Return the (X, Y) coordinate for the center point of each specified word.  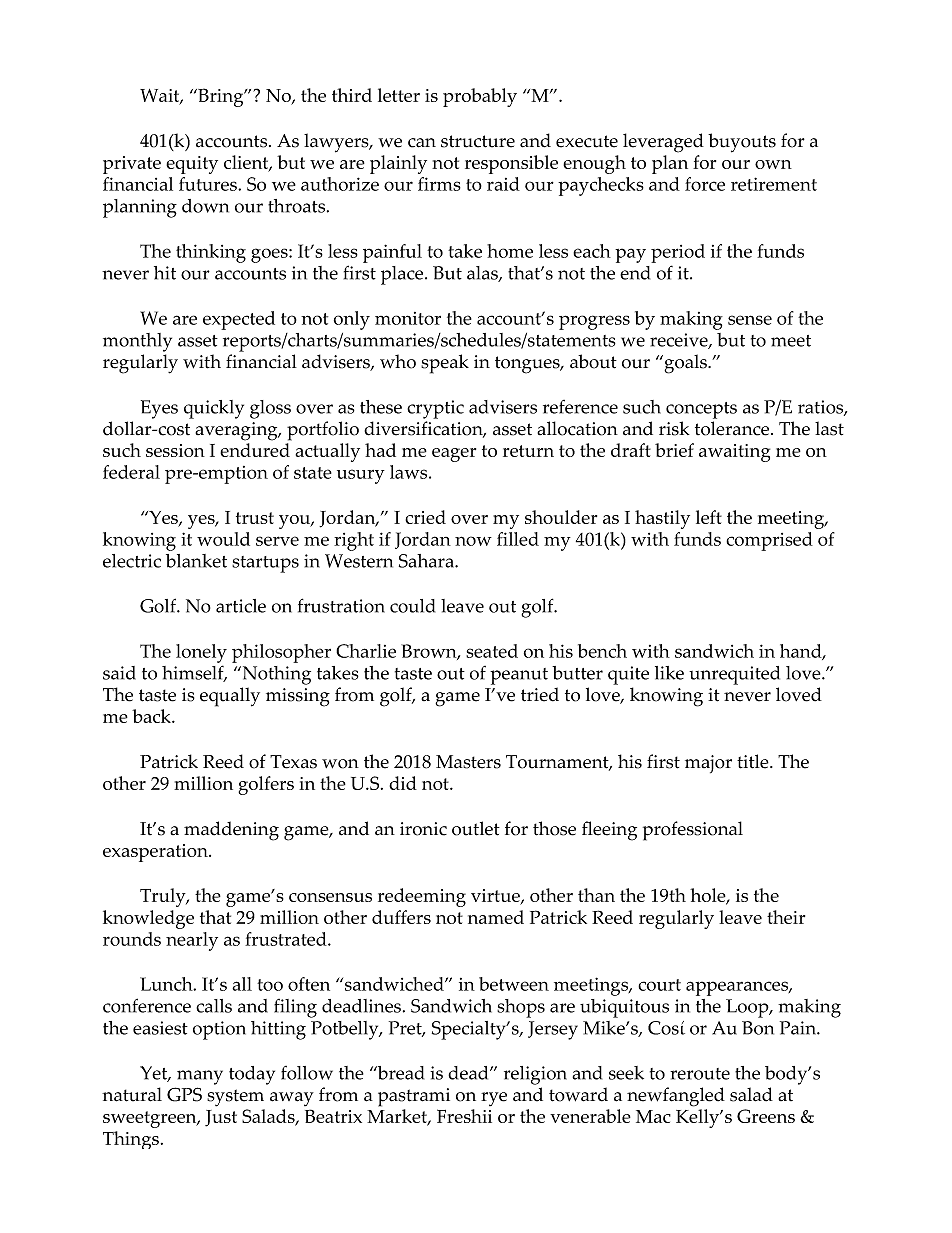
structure (478, 141)
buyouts (742, 143)
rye (494, 1099)
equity (192, 165)
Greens (766, 1116)
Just (221, 1118)
